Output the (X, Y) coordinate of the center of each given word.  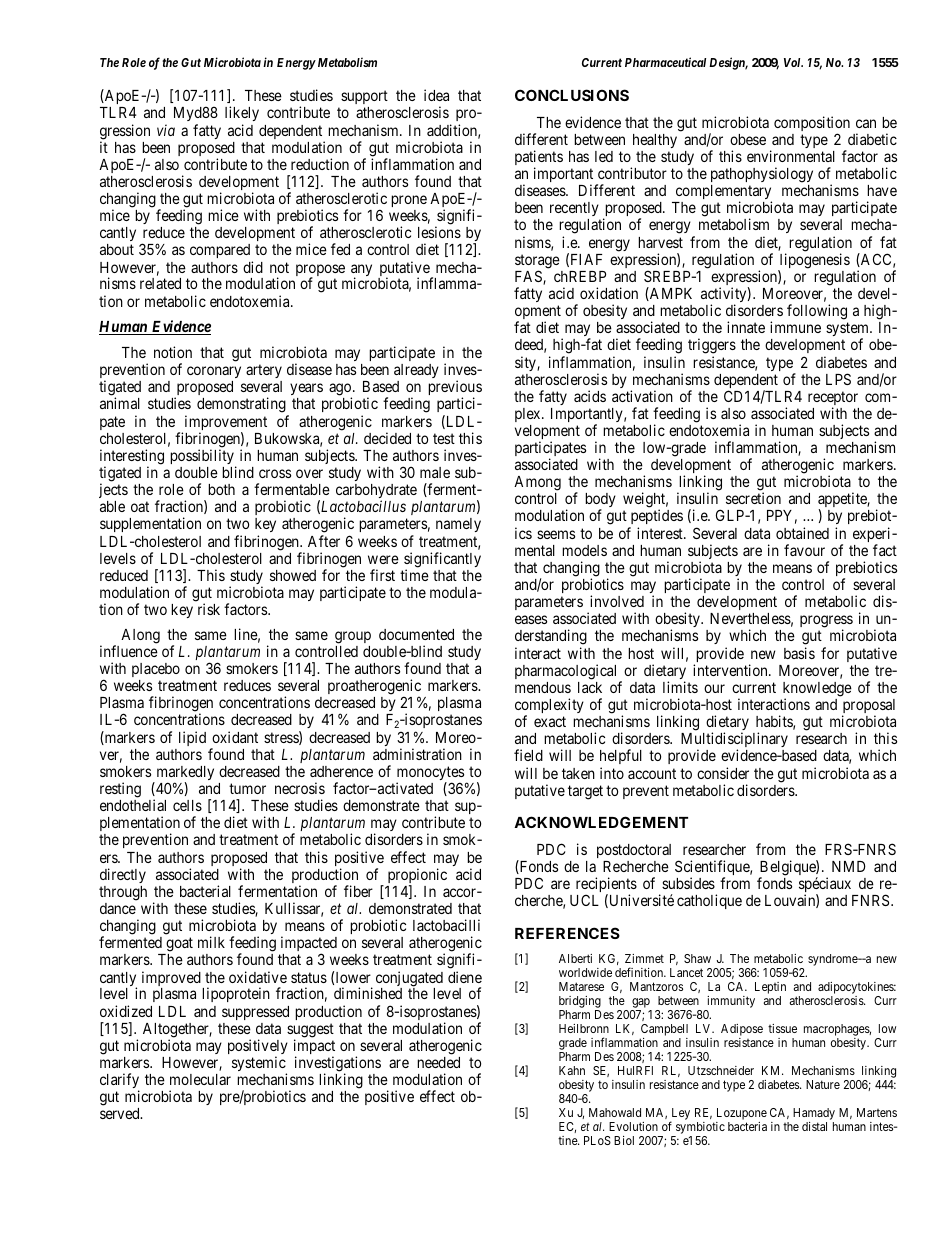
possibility (203, 458)
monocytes (430, 774)
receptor (833, 399)
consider (723, 773)
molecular (200, 1079)
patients (539, 159)
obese (748, 139)
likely (242, 115)
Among (537, 485)
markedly (184, 774)
